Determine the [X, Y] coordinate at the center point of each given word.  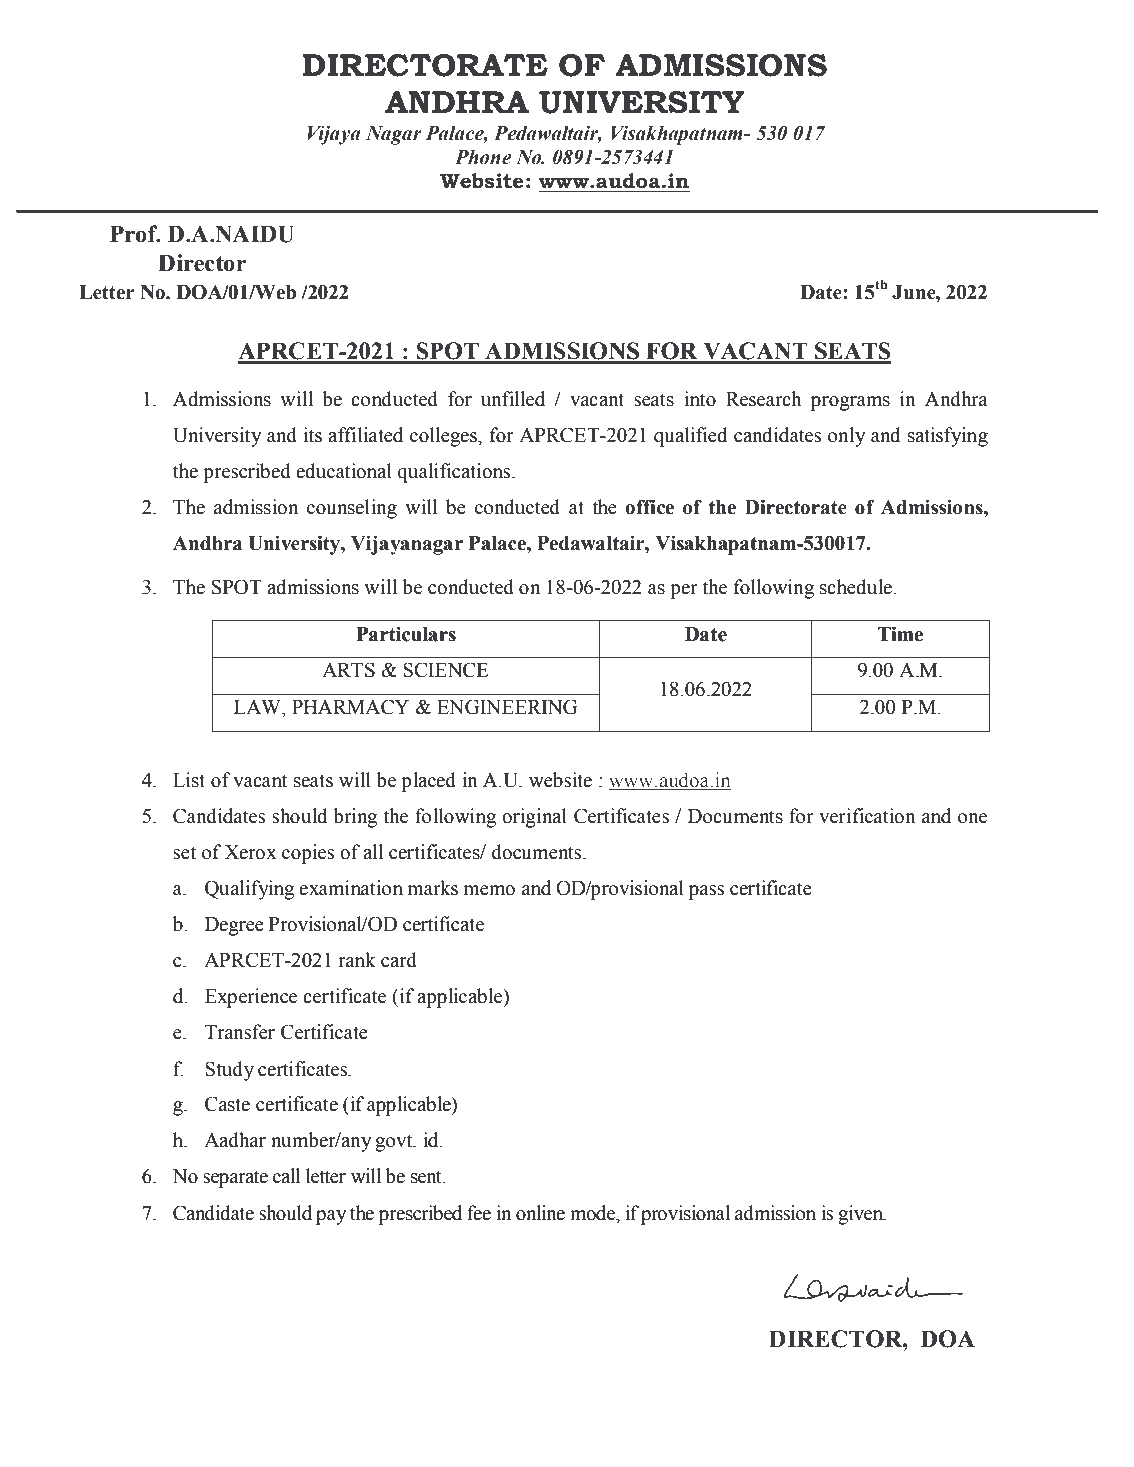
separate [235, 1179]
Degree [234, 926]
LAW [258, 707]
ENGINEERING [507, 707]
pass [706, 892]
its [312, 435]
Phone [483, 157]
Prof [135, 234]
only [846, 437]
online [540, 1213]
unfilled [513, 399]
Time [900, 634]
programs [850, 403]
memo [489, 890]
